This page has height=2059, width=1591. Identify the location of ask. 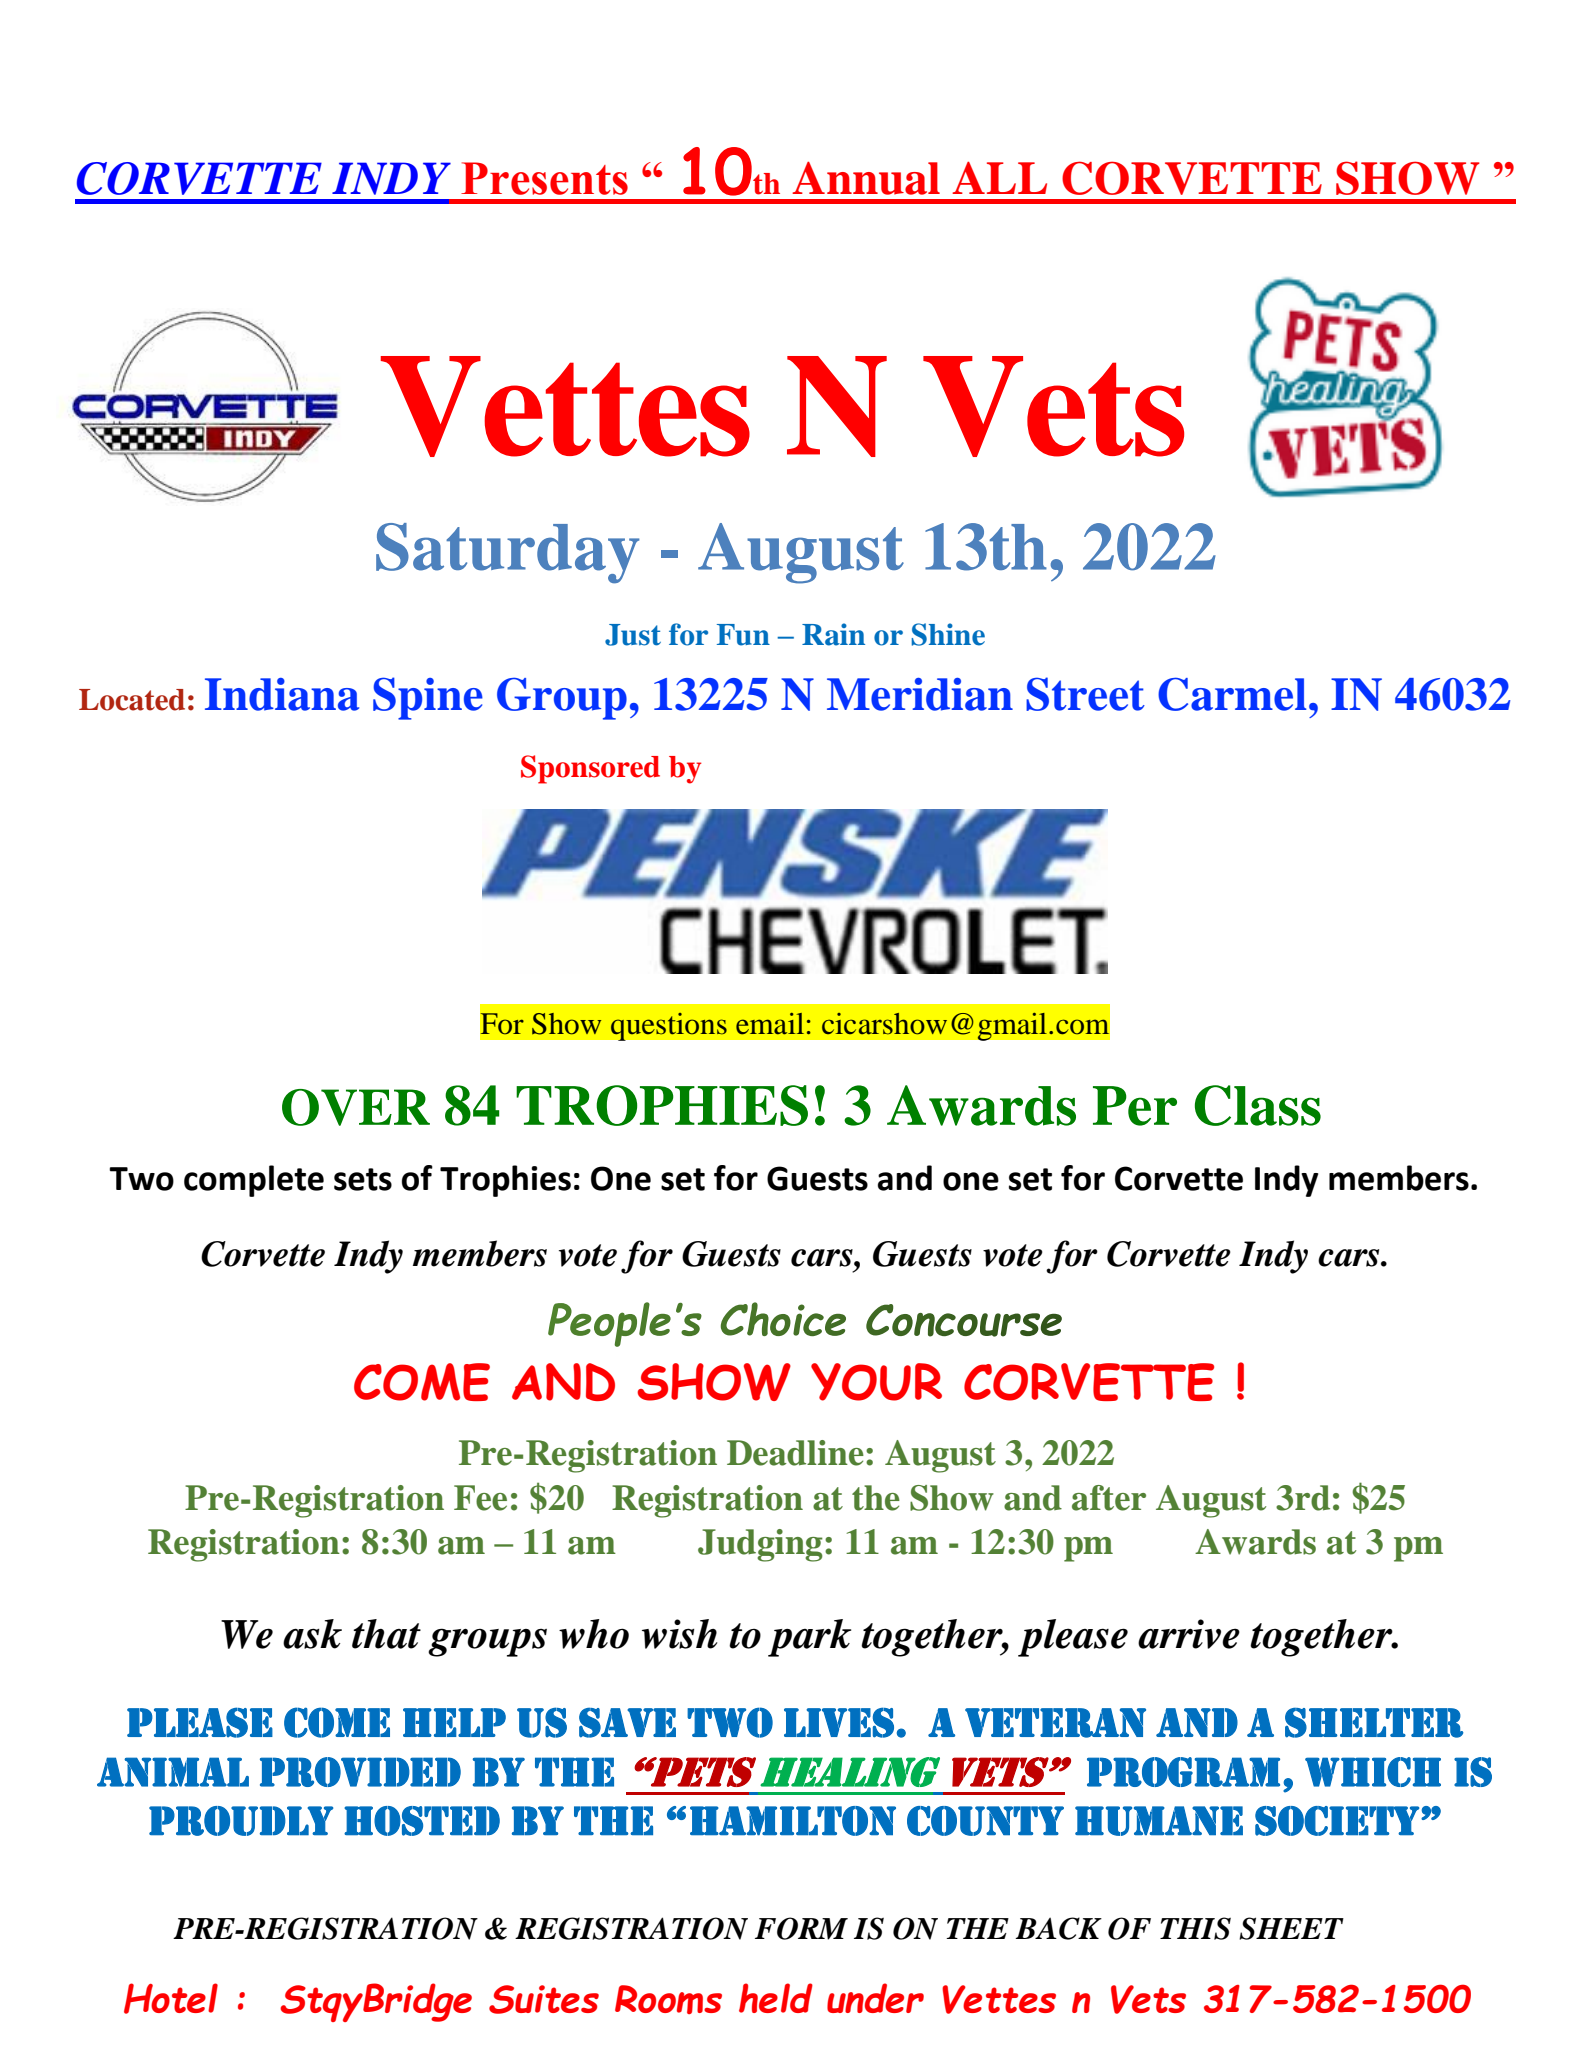
(312, 1634).
